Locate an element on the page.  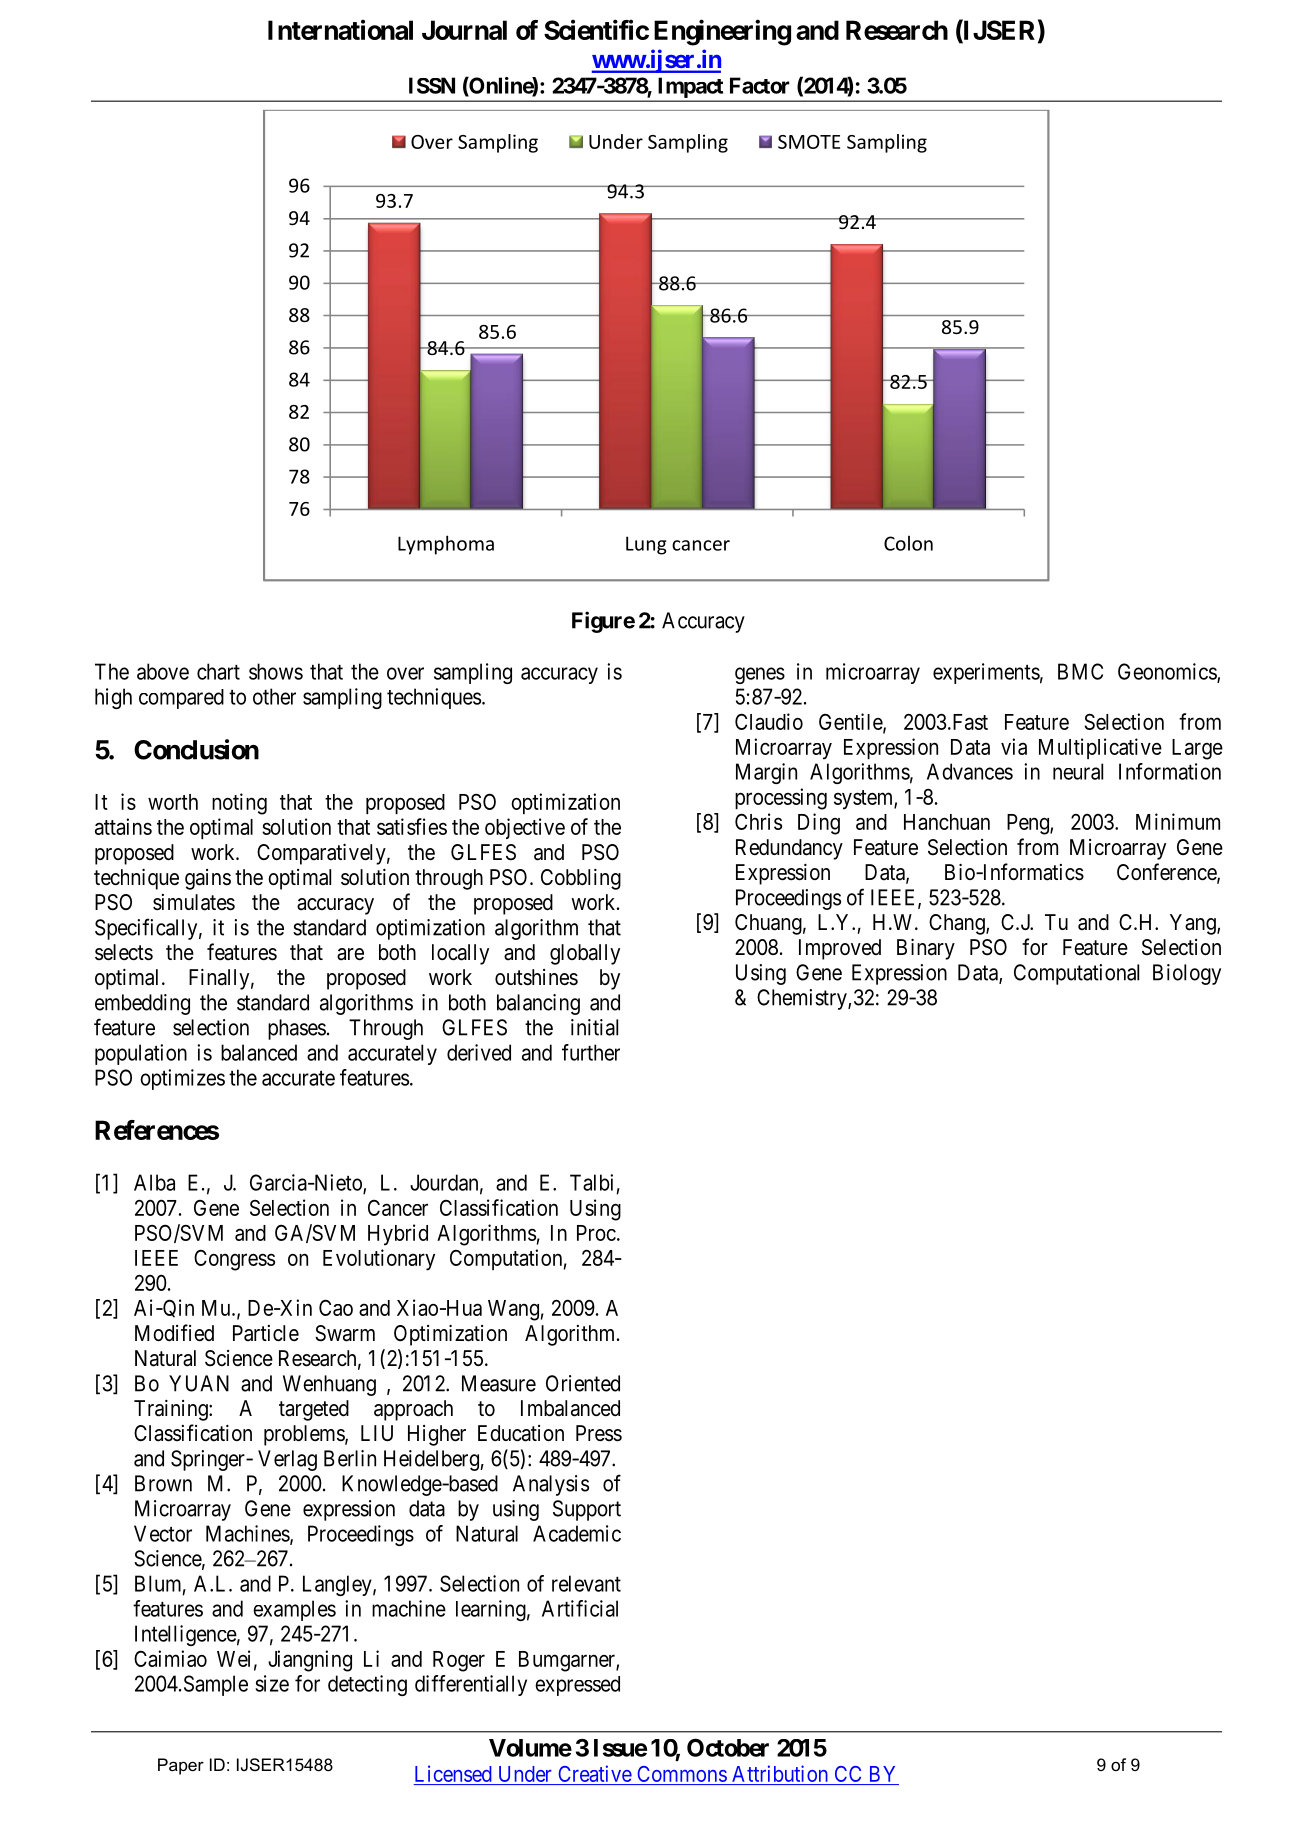
Impact is located at coordinates (691, 88).
